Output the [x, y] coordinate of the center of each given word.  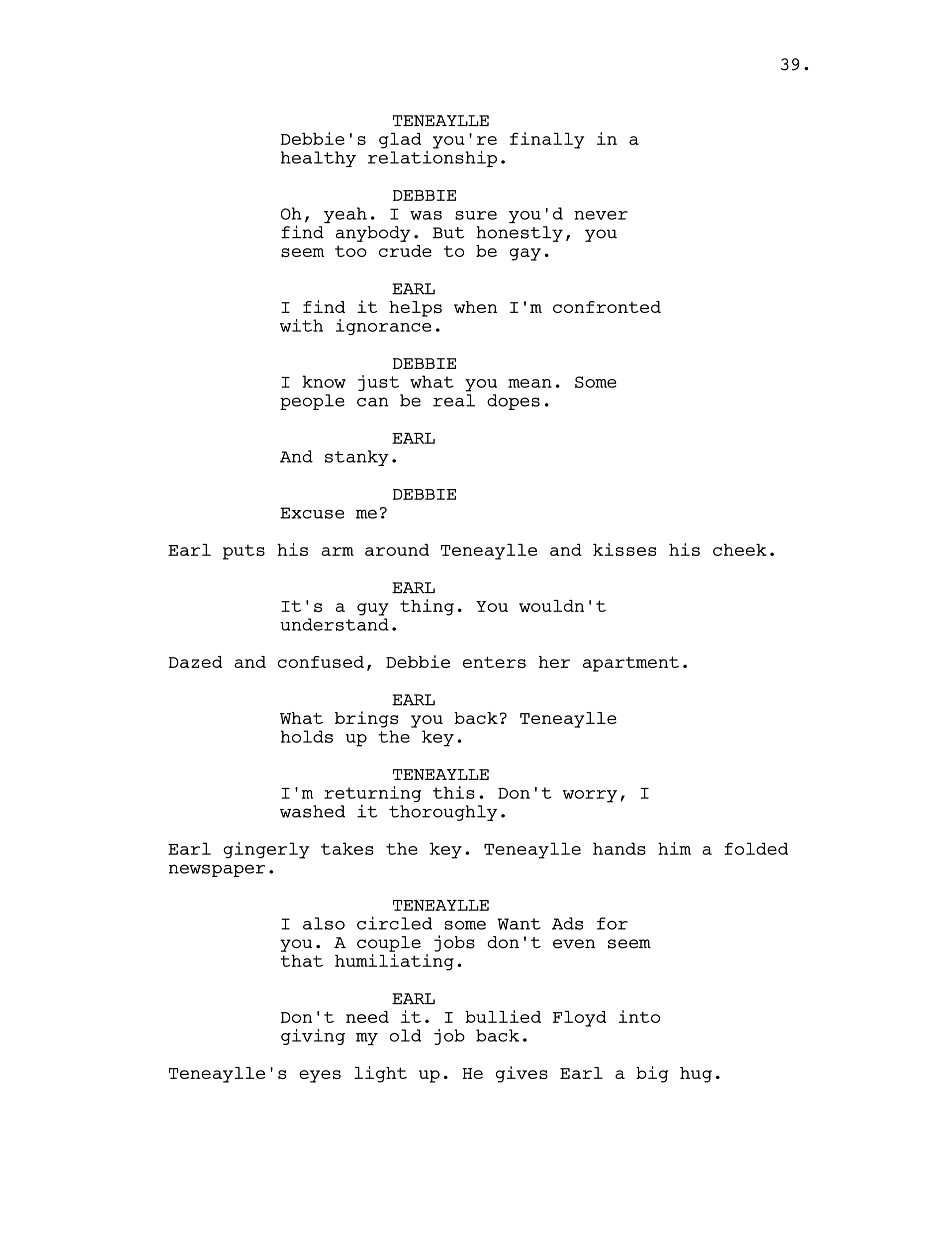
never [601, 215]
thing [427, 607]
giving [313, 1037]
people [312, 402]
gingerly [266, 850]
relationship [432, 157]
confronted [607, 307]
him [674, 848]
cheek [740, 550]
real [454, 400]
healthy [318, 159]
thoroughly [443, 813]
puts [244, 552]
